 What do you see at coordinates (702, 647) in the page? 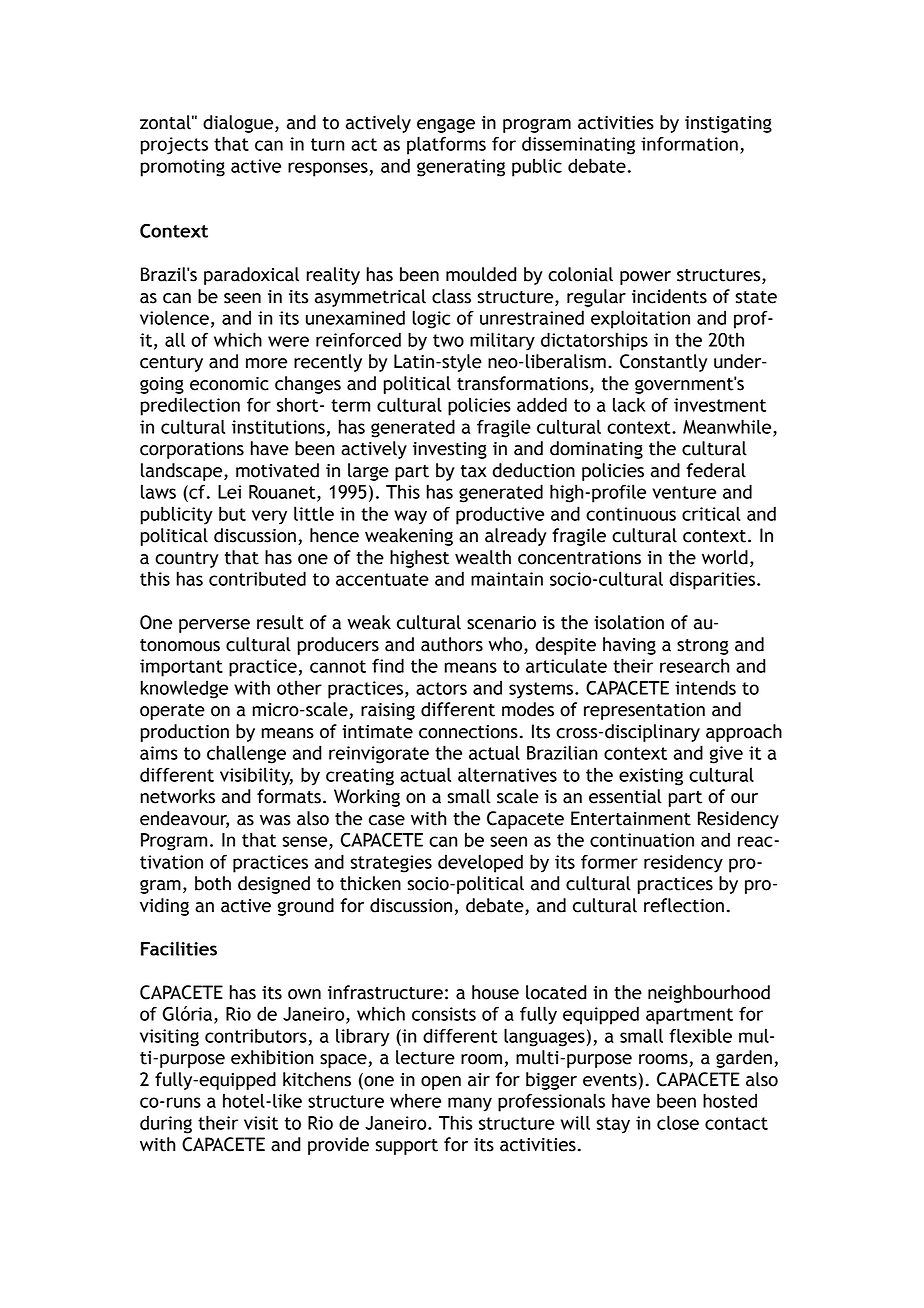
I see `strong` at bounding box center [702, 647].
